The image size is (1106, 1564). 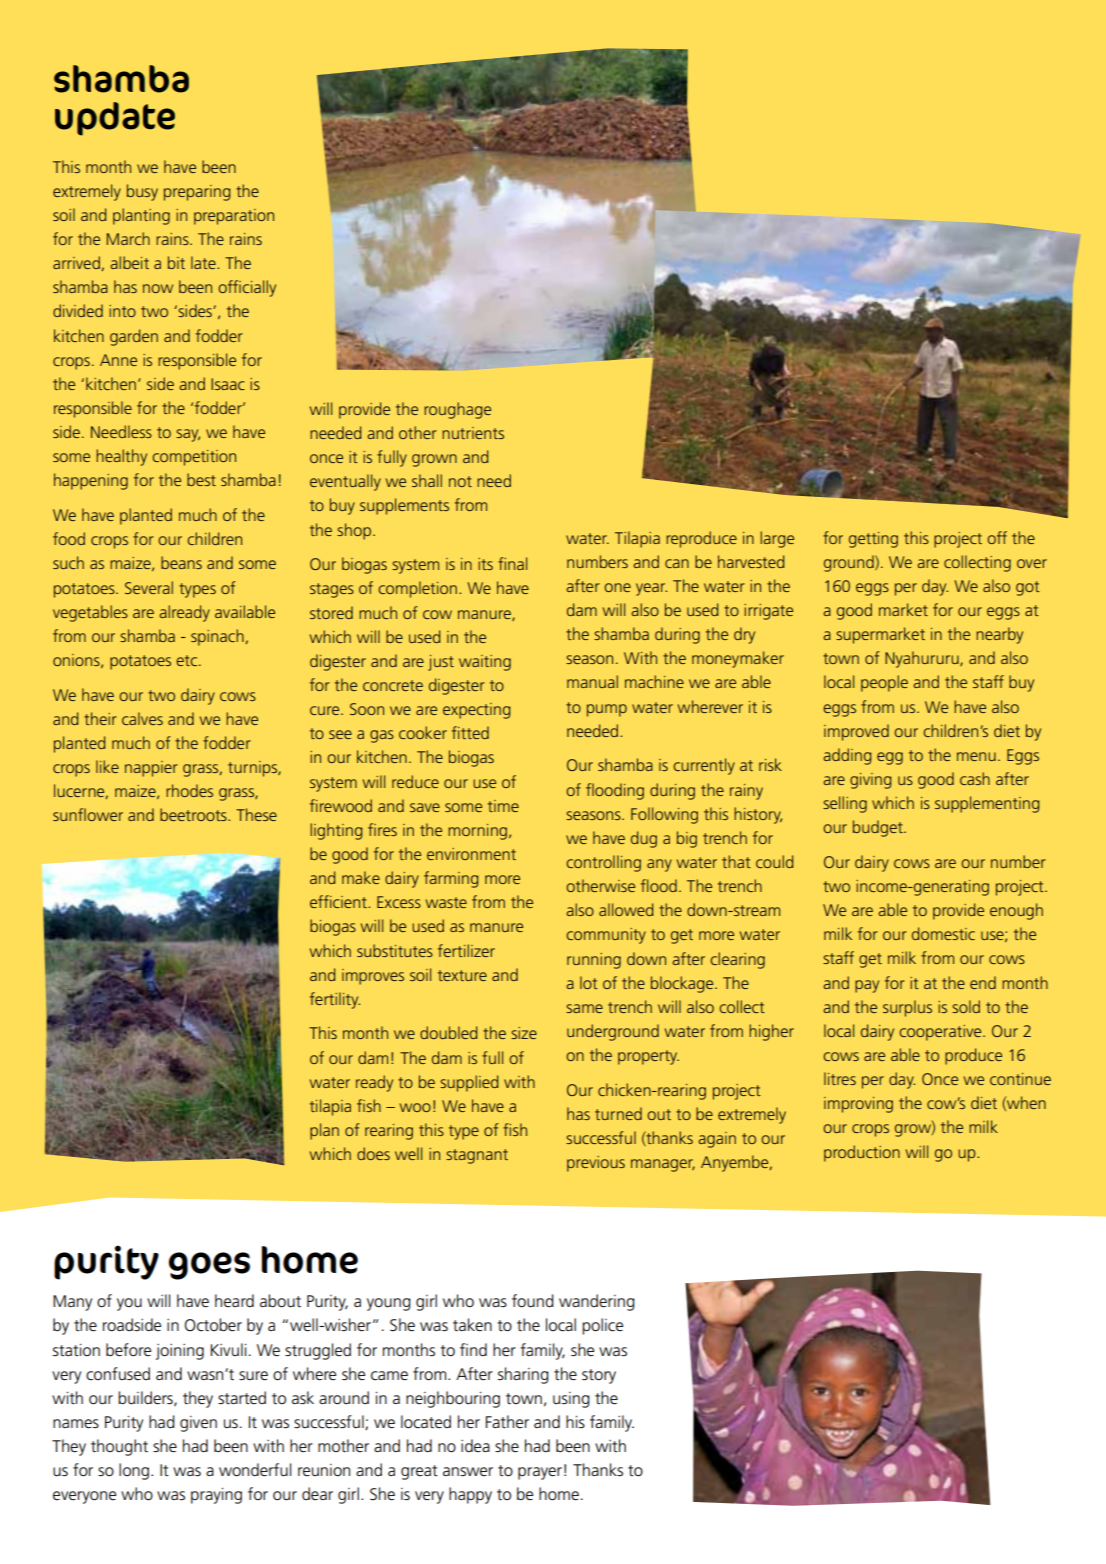 I want to click on given, so click(x=198, y=1424).
